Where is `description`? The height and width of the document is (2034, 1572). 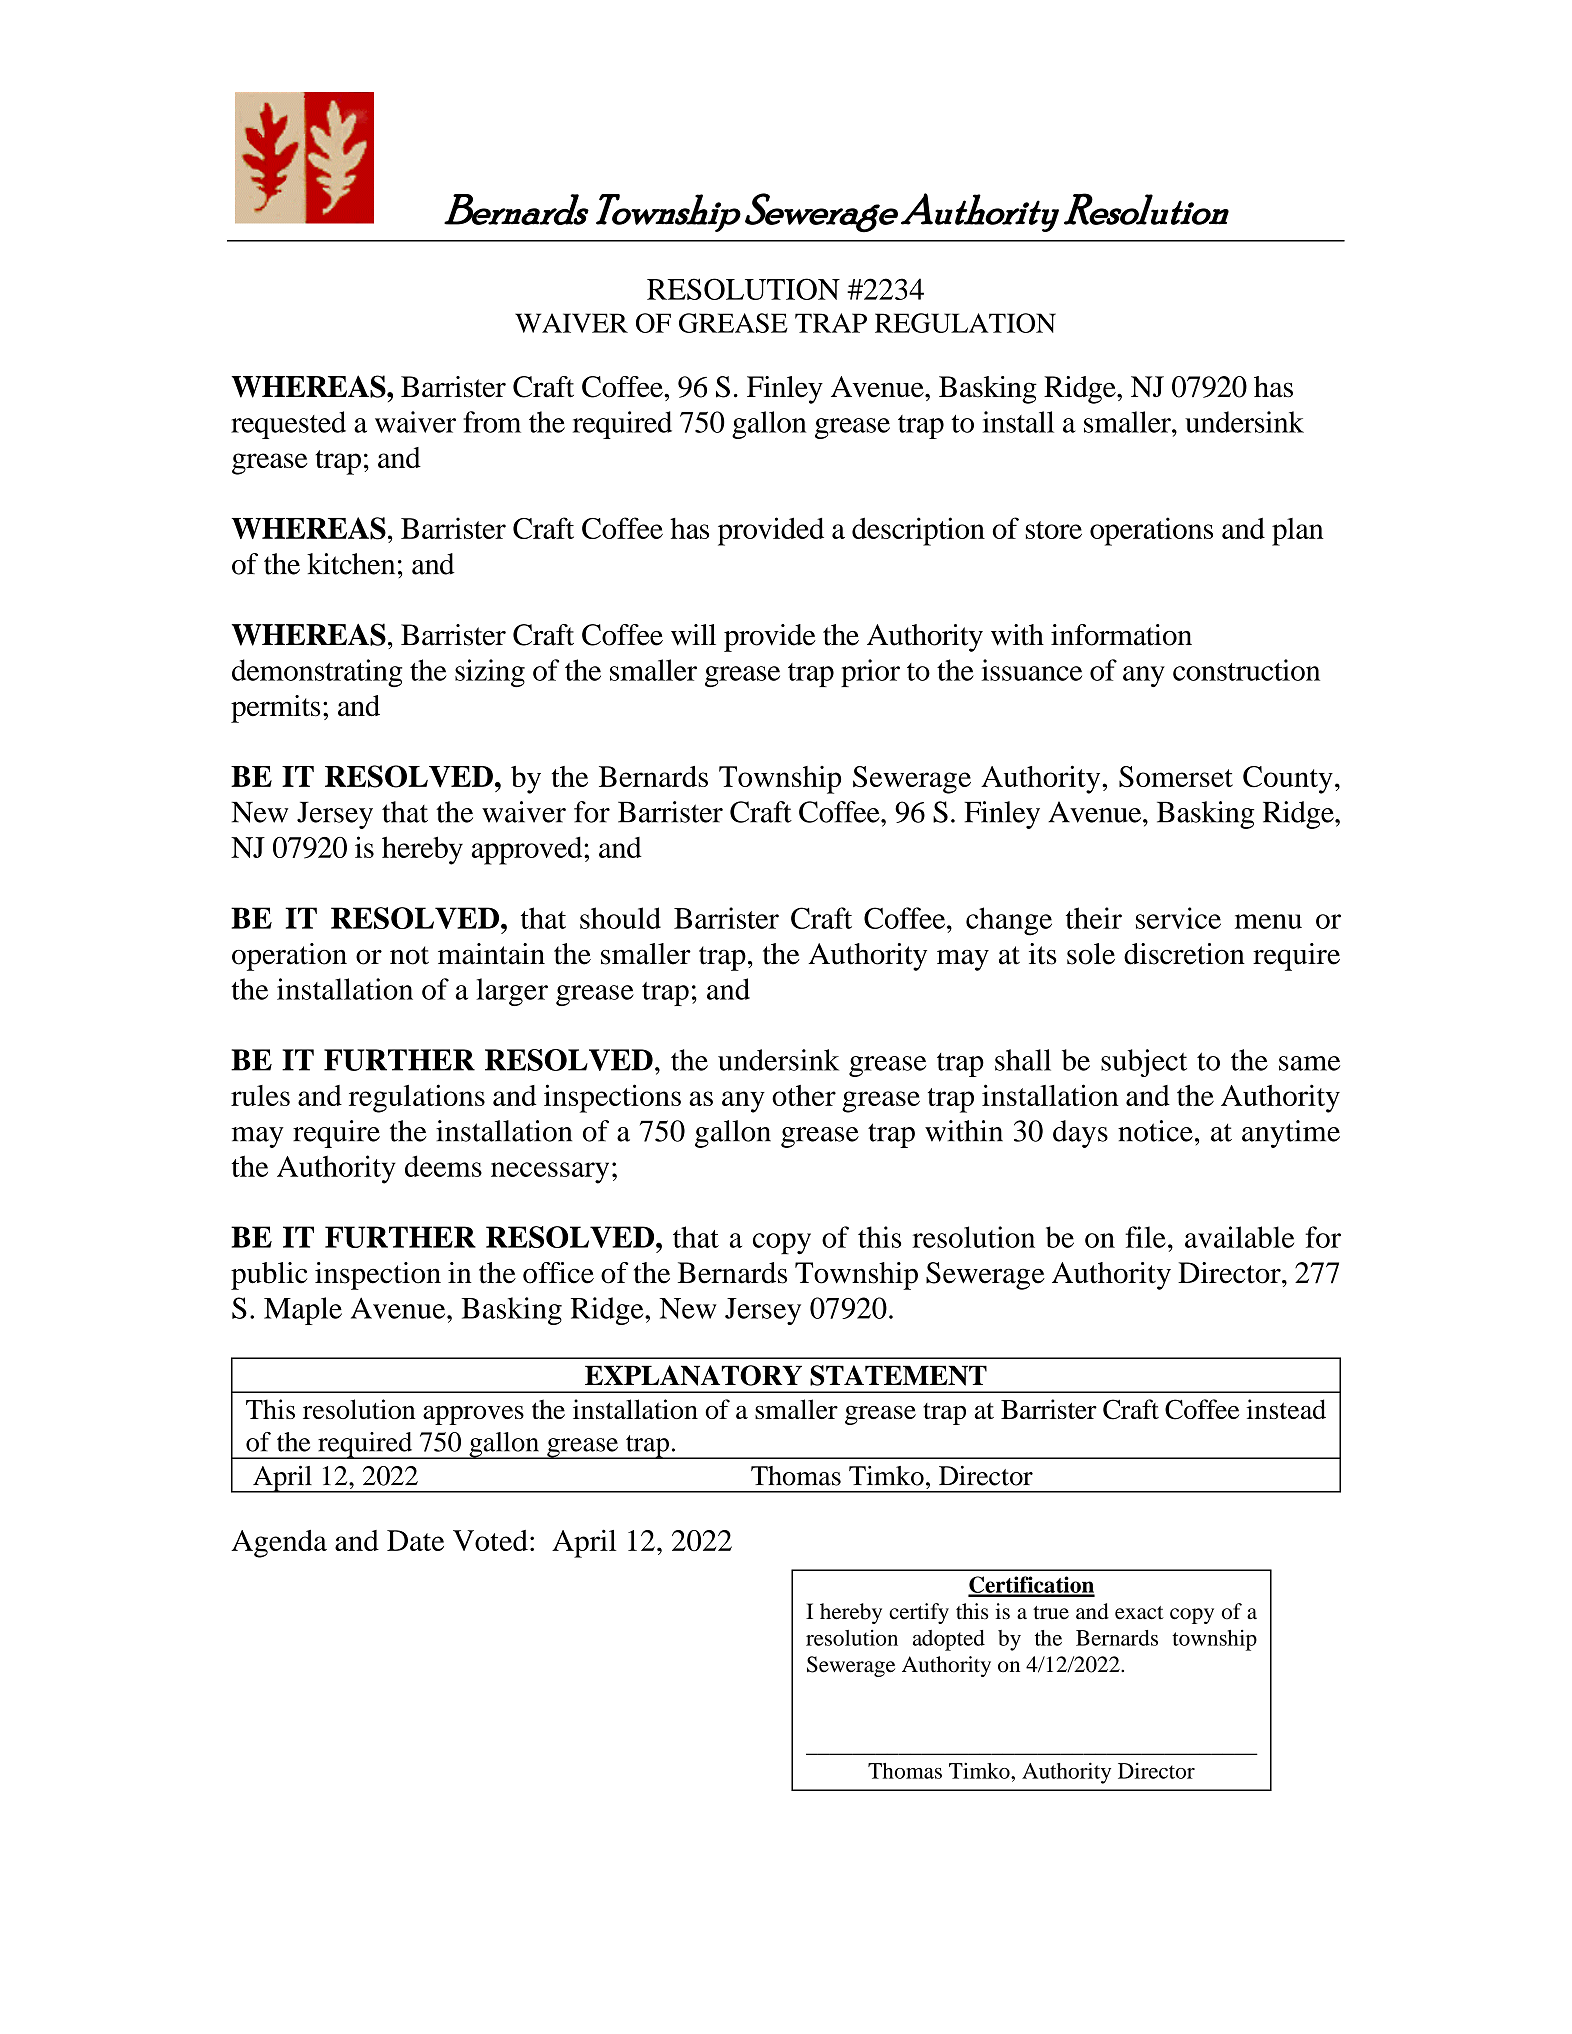 description is located at coordinates (918, 531).
